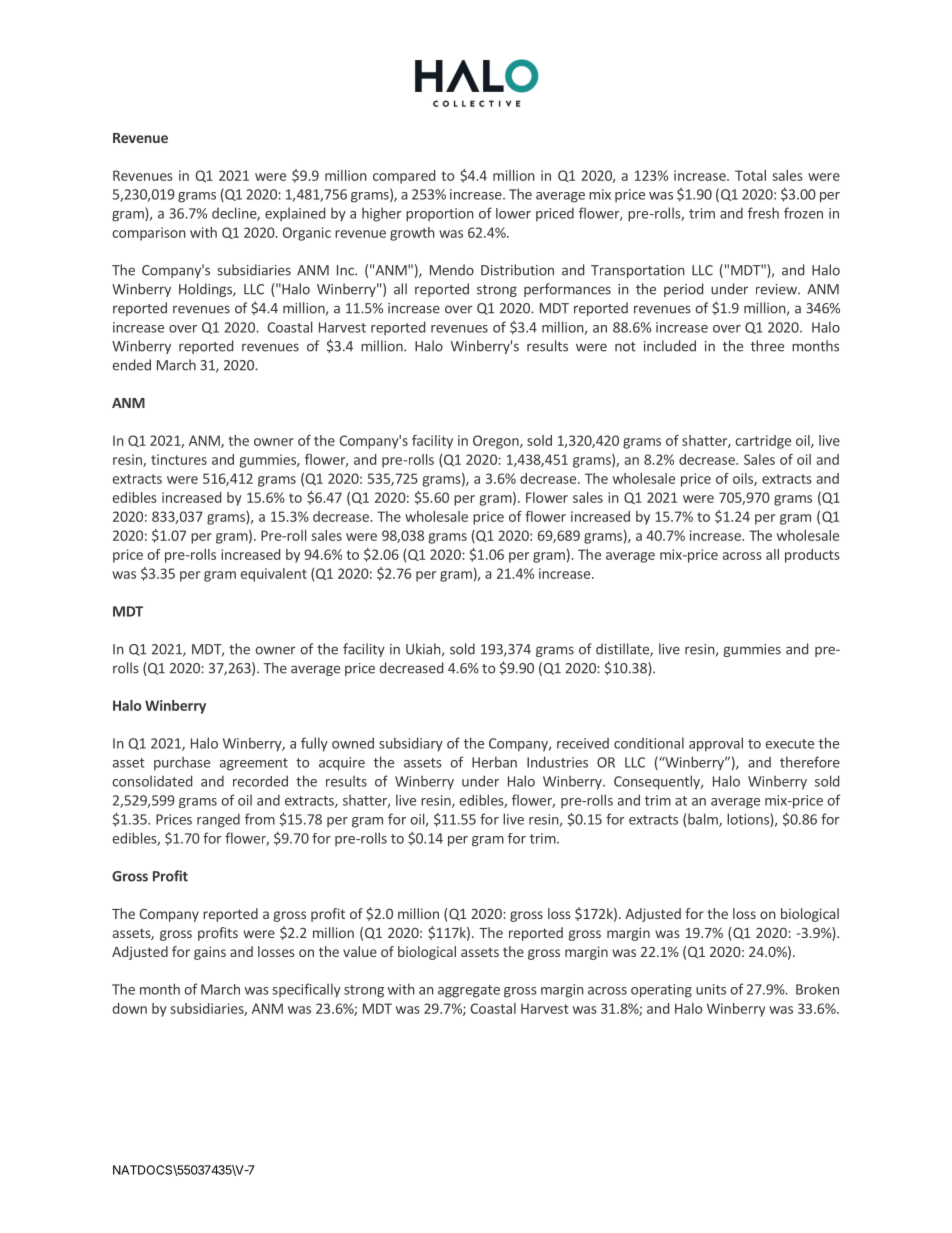 The height and width of the page is (1233, 952). What do you see at coordinates (440, 215) in the page?
I see `proportion` at bounding box center [440, 215].
